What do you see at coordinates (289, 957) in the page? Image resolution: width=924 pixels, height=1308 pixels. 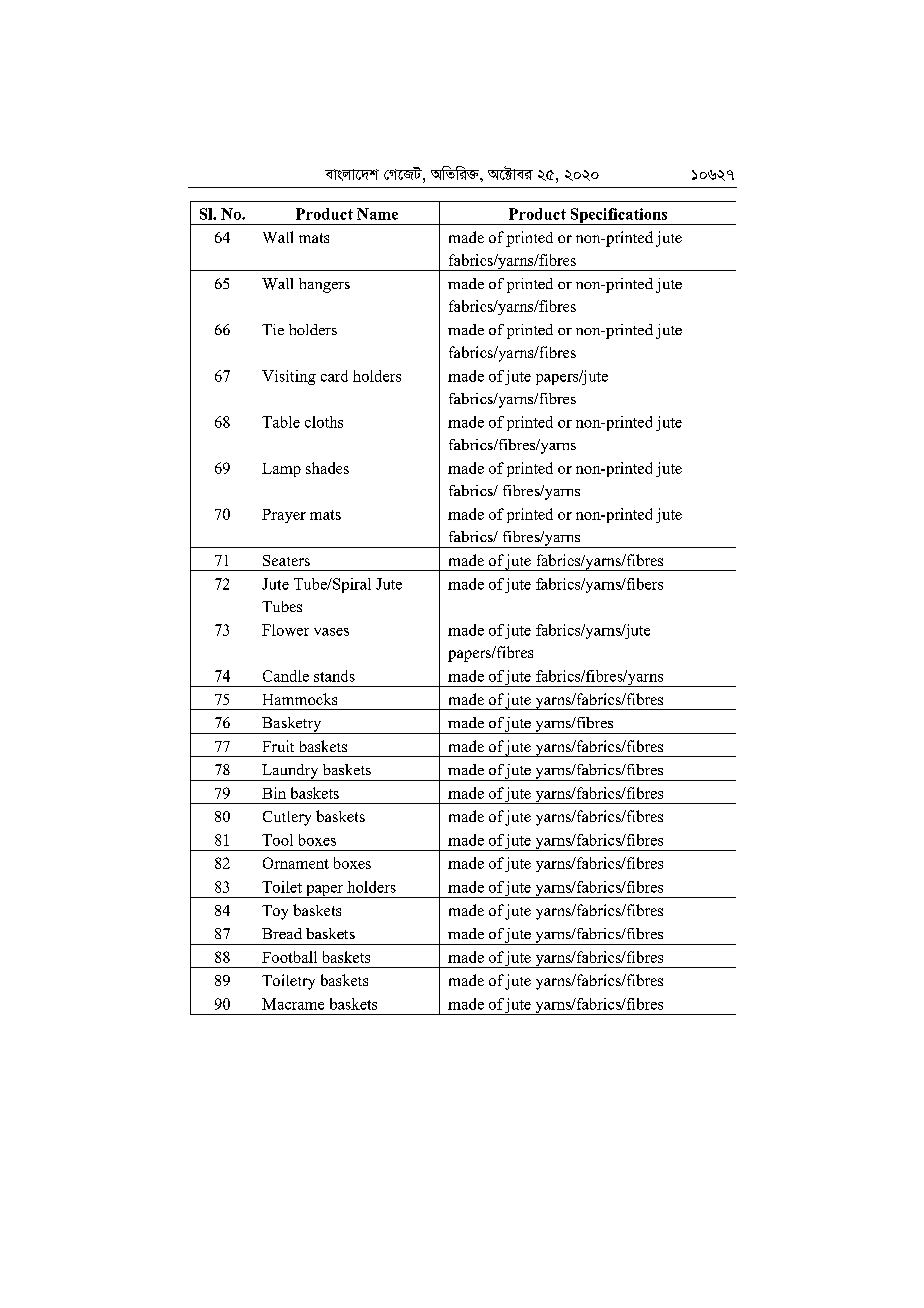 I see `Football` at bounding box center [289, 957].
